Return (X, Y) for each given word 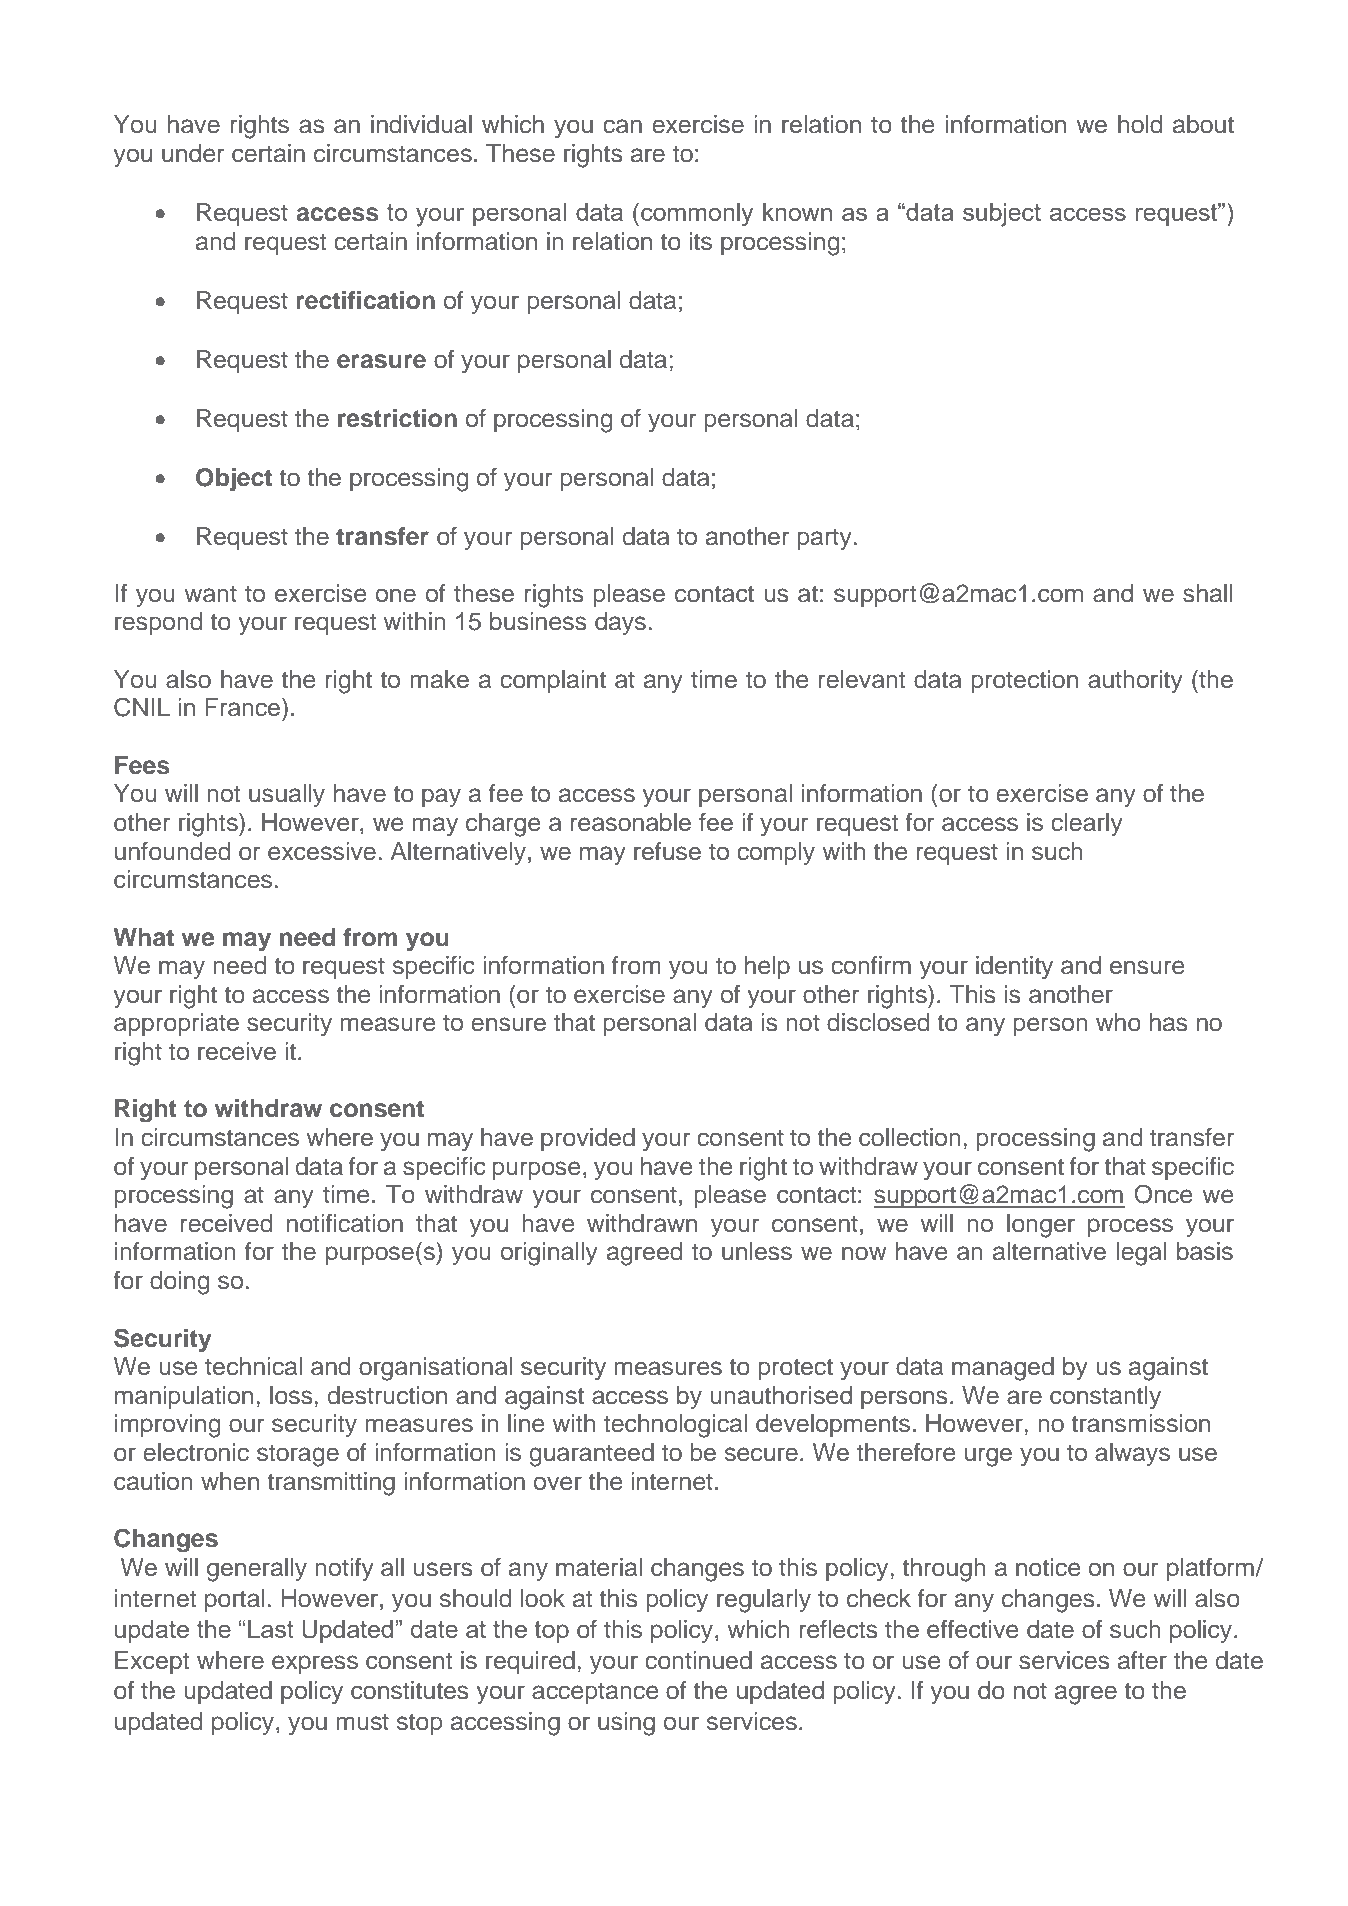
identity (1014, 968)
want (211, 594)
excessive (322, 851)
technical (253, 1366)
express (315, 1664)
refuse (667, 851)
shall (1207, 593)
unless (757, 1251)
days (620, 624)
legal (1141, 1254)
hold (1140, 124)
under (193, 153)
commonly (697, 215)
